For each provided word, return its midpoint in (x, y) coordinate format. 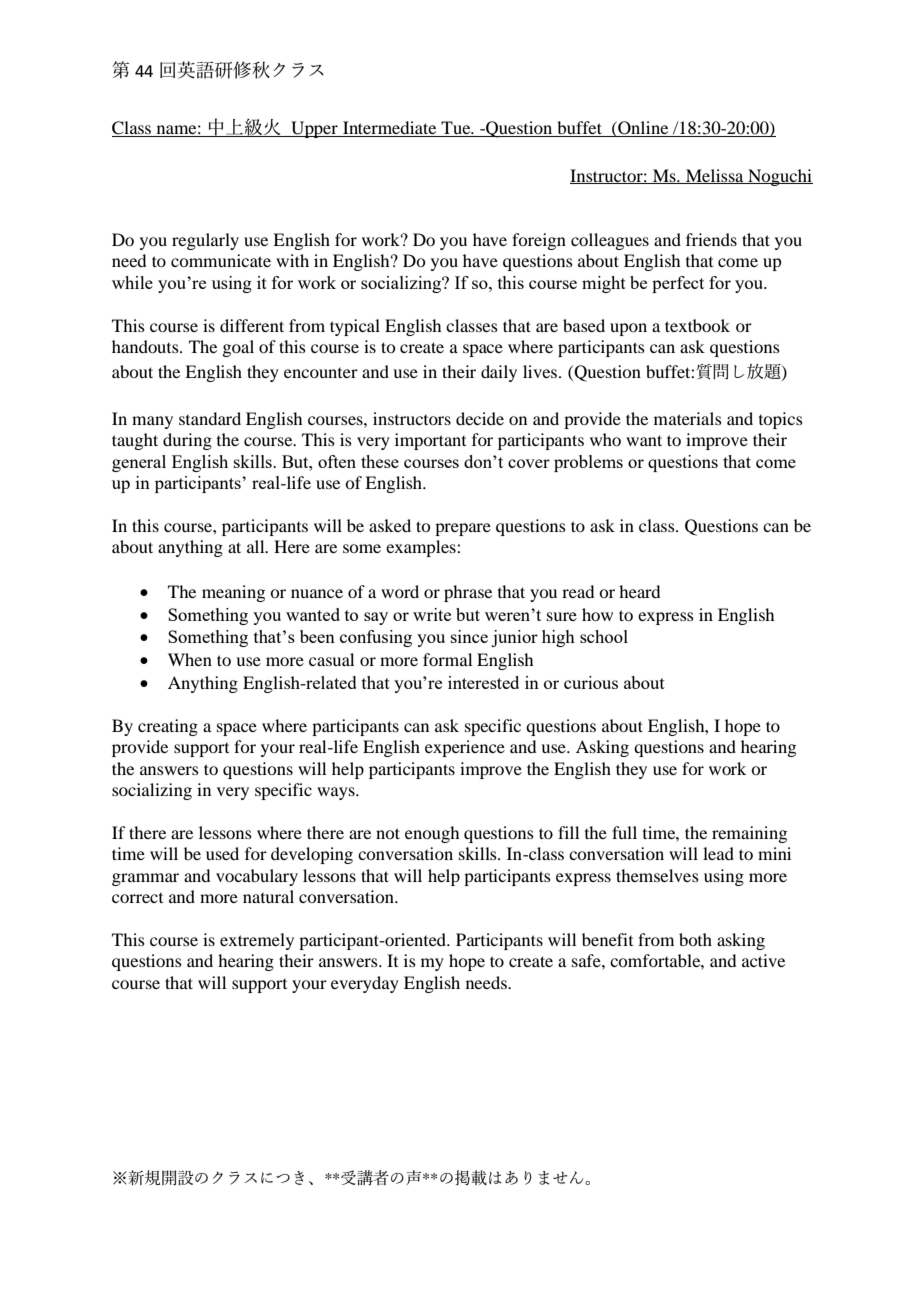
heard (639, 591)
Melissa (715, 176)
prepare (463, 529)
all (257, 546)
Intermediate (390, 129)
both (695, 939)
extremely (257, 941)
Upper (314, 129)
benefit (607, 939)
